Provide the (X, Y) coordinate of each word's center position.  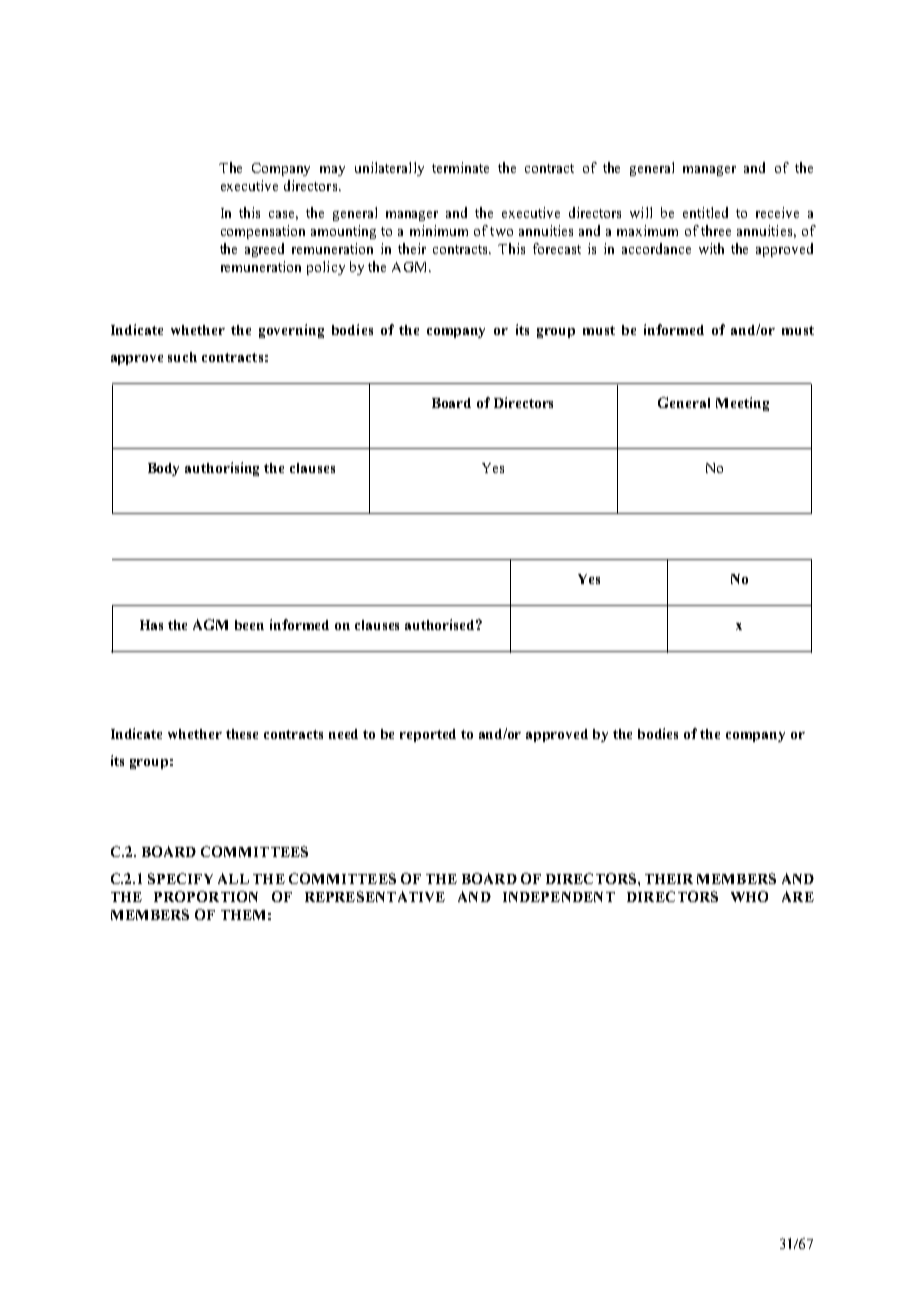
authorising (222, 469)
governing (291, 331)
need (343, 734)
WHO (749, 896)
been (249, 625)
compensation (263, 232)
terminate (460, 167)
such (182, 357)
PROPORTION (206, 896)
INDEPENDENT (559, 897)
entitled (705, 212)
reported (428, 735)
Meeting (742, 404)
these (242, 734)
